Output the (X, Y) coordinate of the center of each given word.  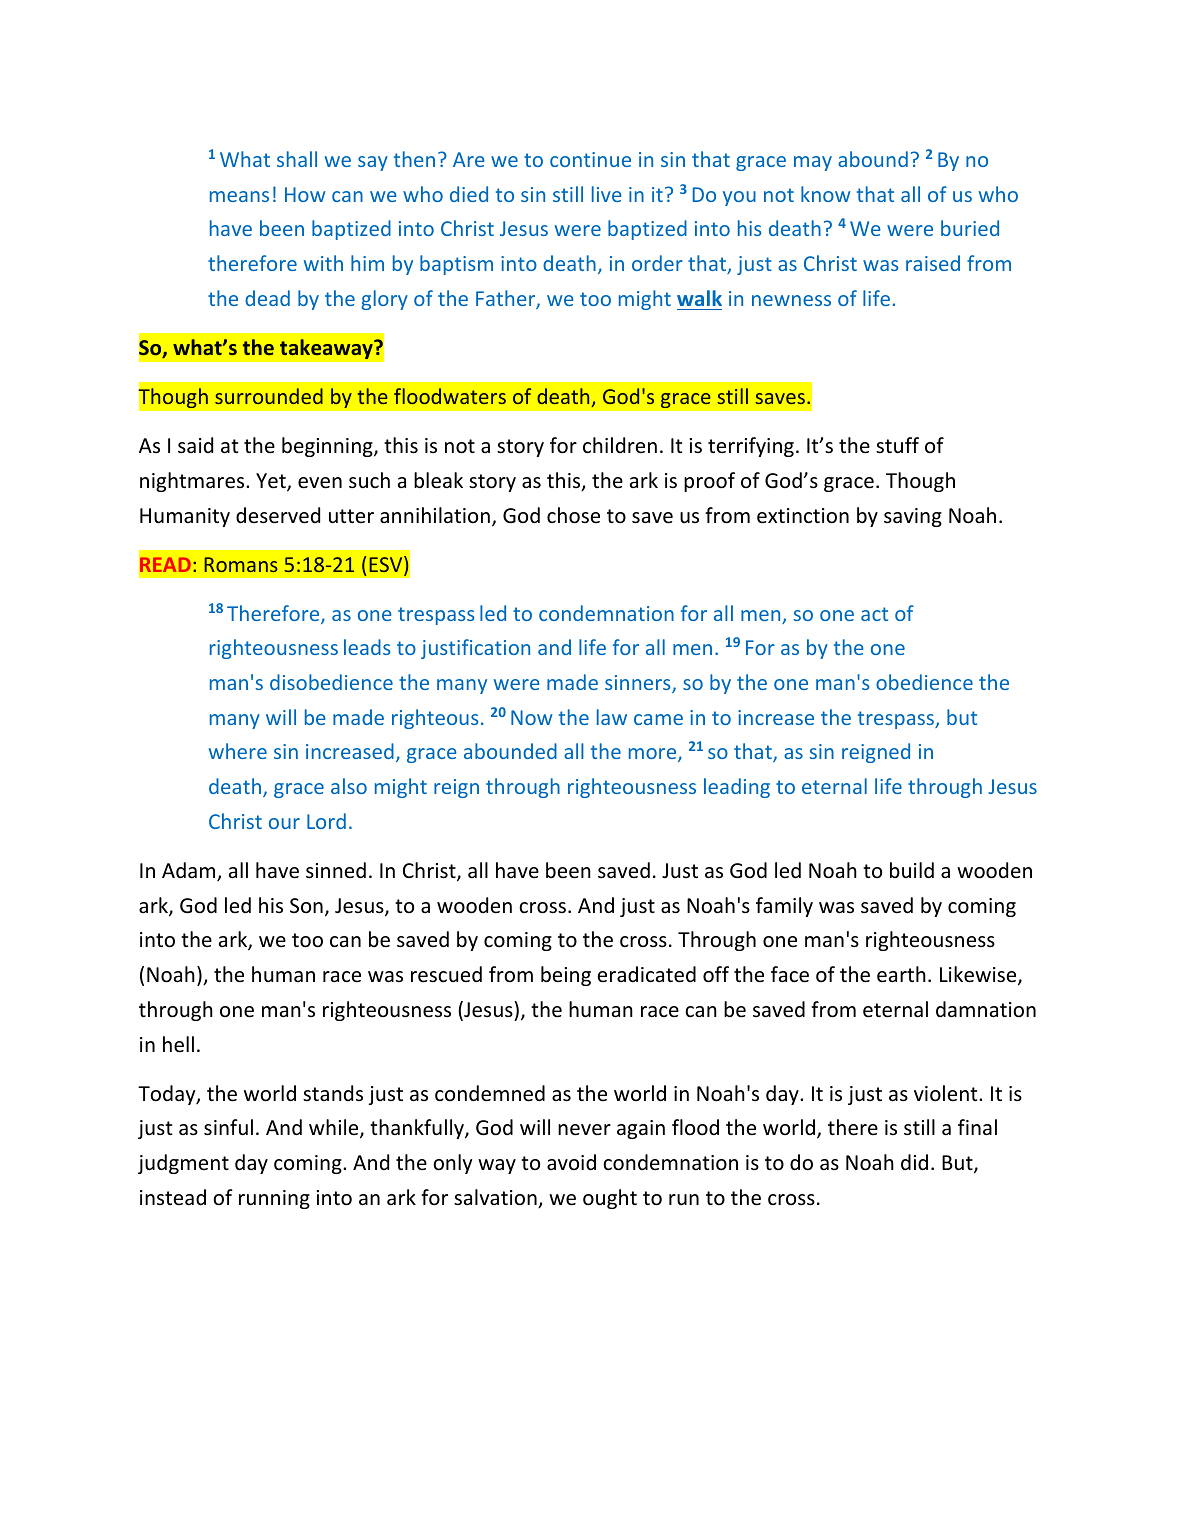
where (238, 751)
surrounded (269, 396)
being (566, 976)
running (274, 1199)
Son (306, 905)
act (874, 614)
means (239, 196)
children (620, 445)
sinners (639, 684)
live (607, 194)
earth (901, 974)
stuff (897, 445)
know (825, 194)
